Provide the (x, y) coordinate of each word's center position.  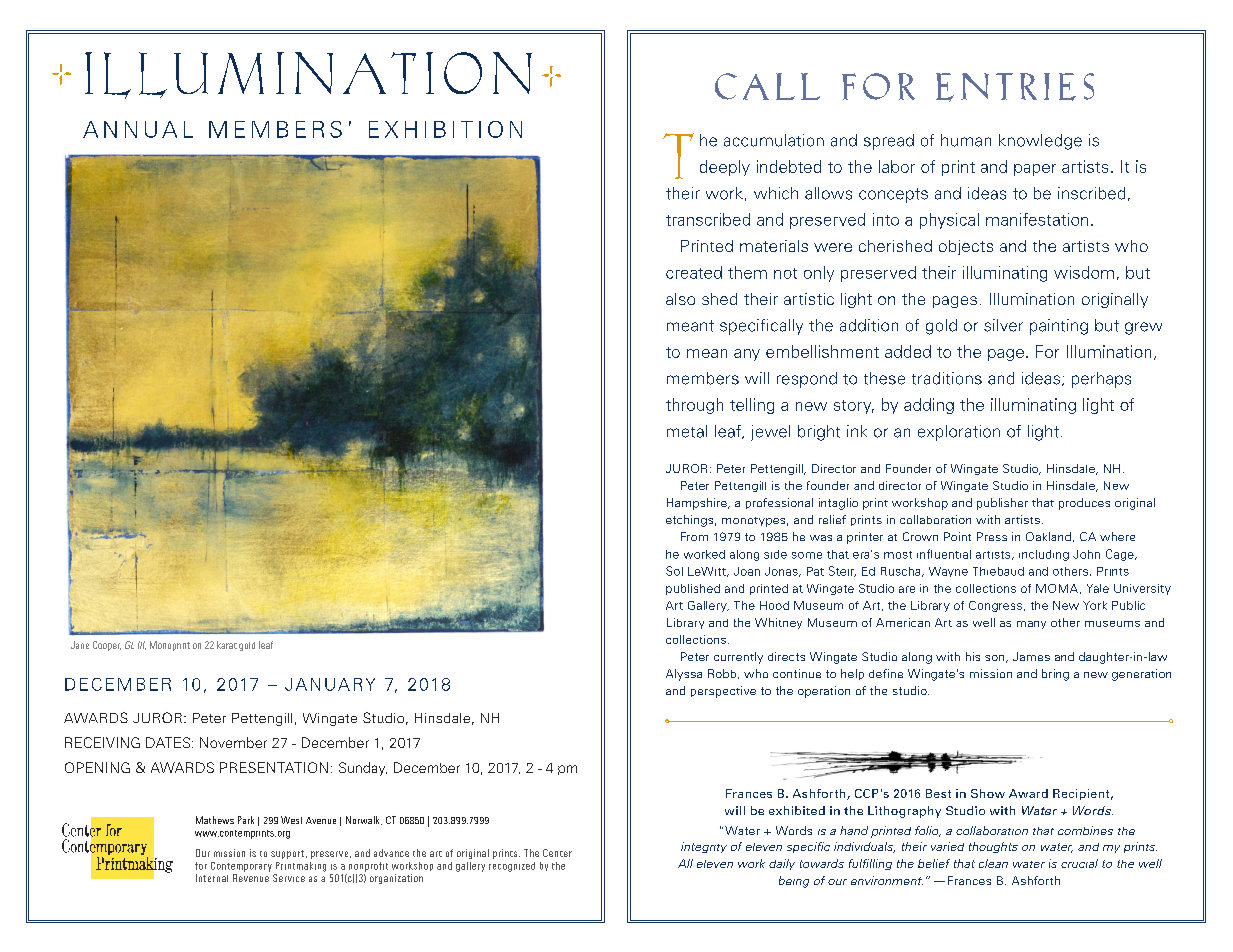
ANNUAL (138, 129)
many (1031, 625)
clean (993, 863)
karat (227, 645)
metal (687, 431)
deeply (725, 168)
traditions (947, 378)
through (694, 406)
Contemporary (241, 867)
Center (557, 853)
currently (738, 658)
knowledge (1040, 142)
